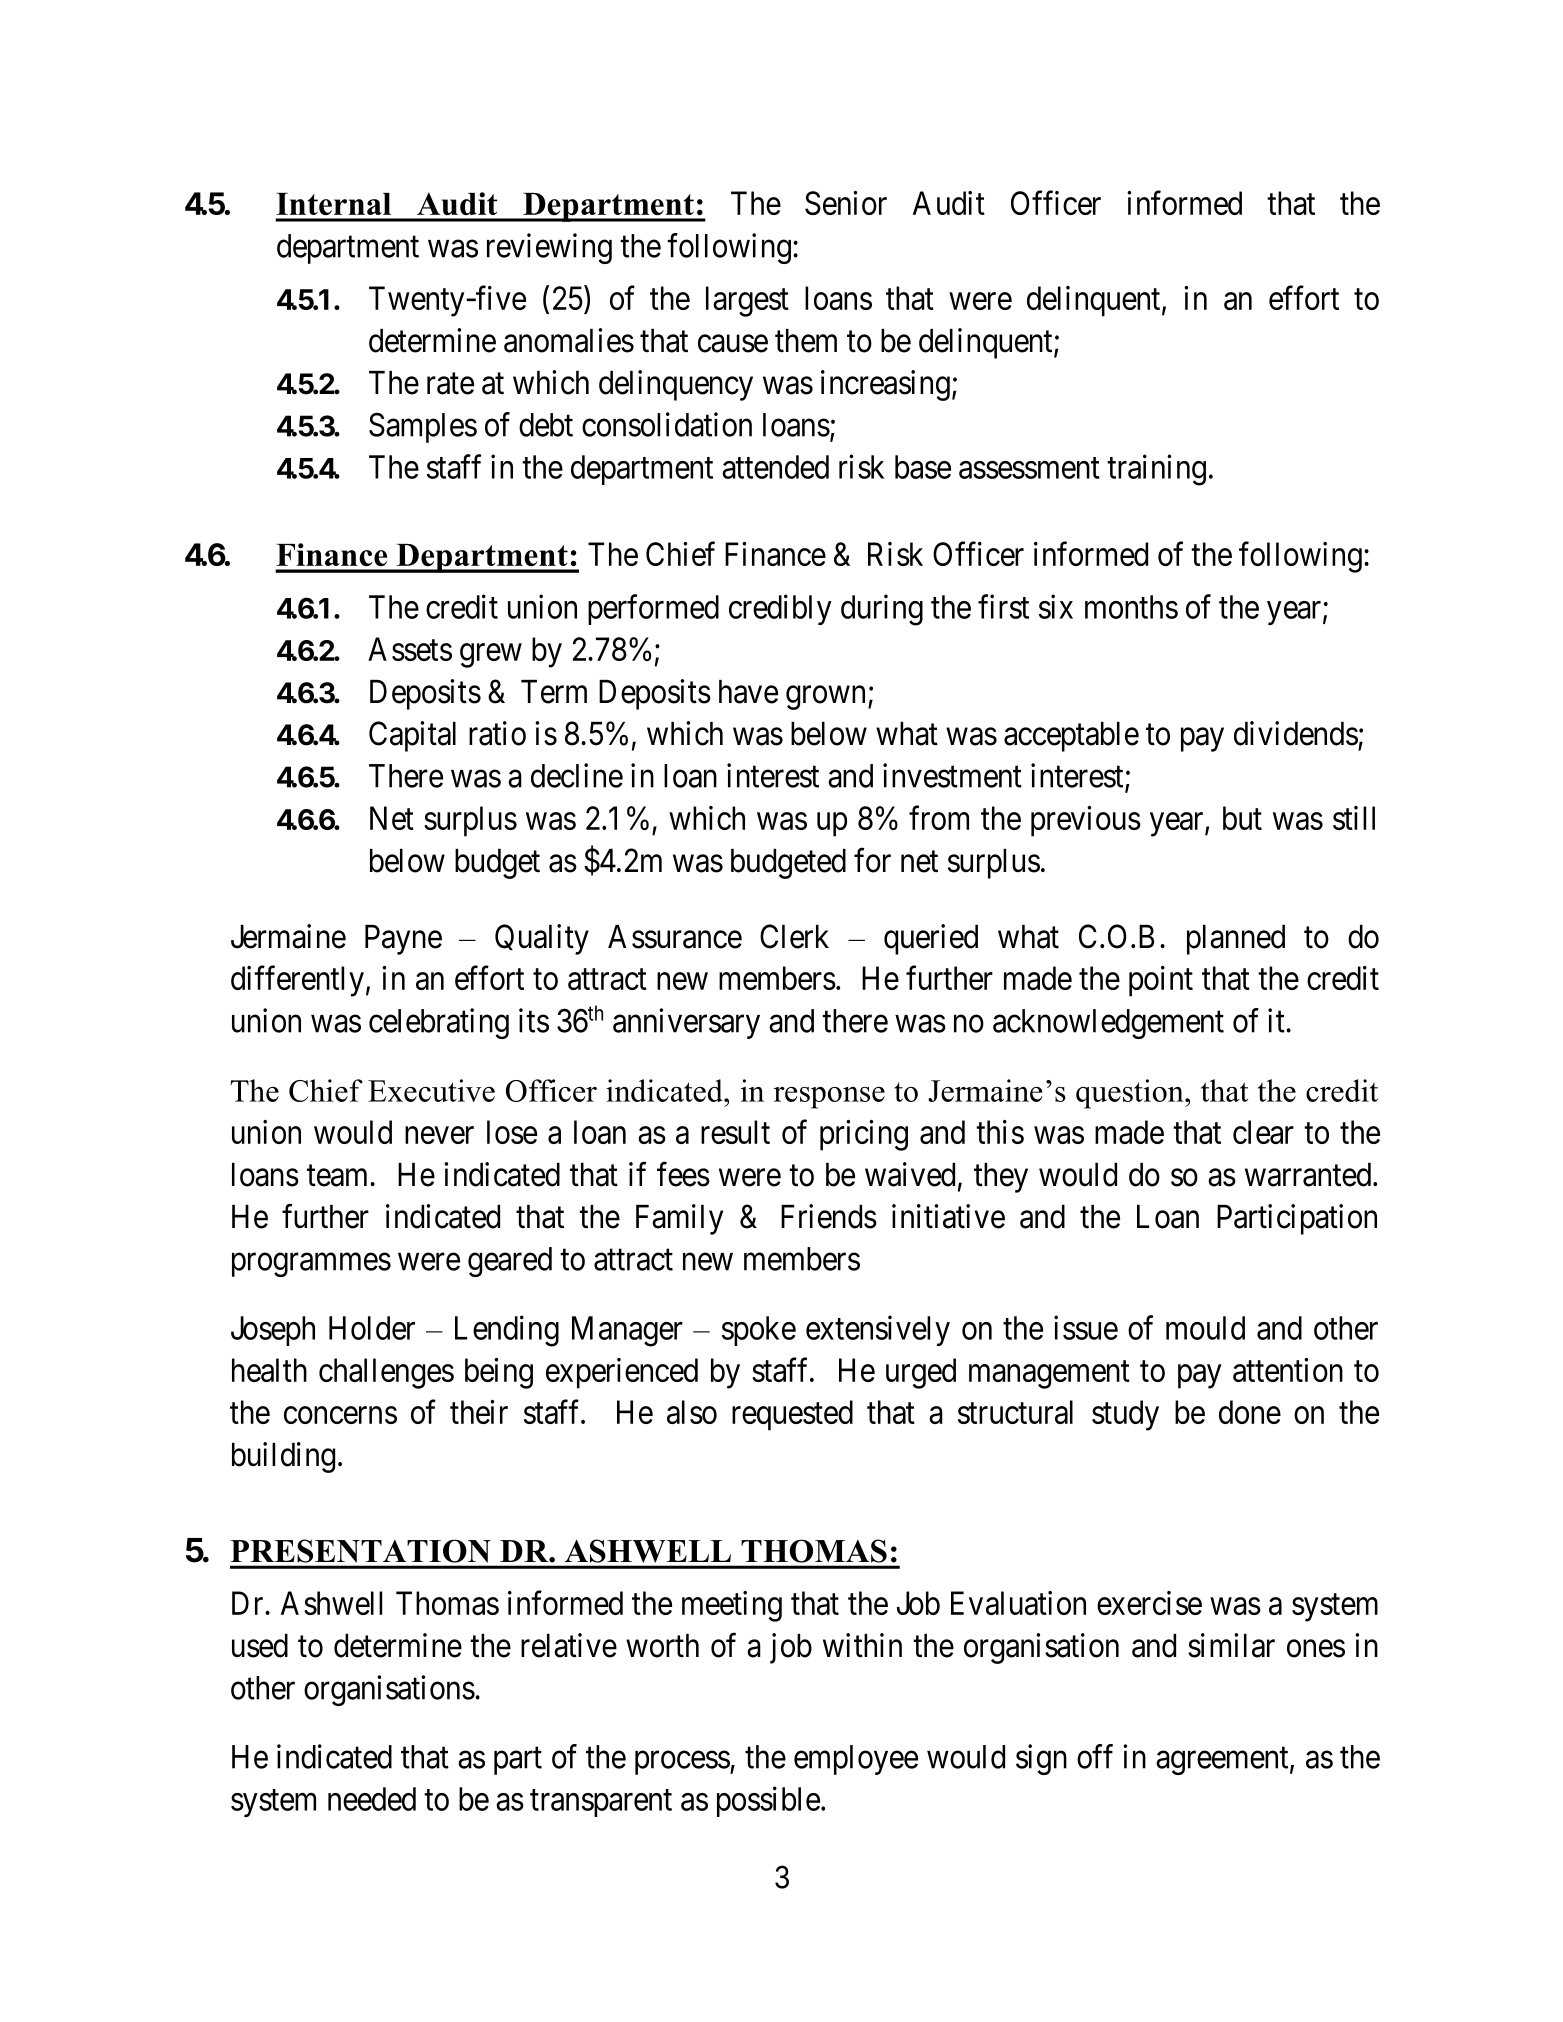 The height and width of the screenshot is (2022, 1563). Describe the element at coordinates (549, 248) in the screenshot. I see `reviewing` at that location.
